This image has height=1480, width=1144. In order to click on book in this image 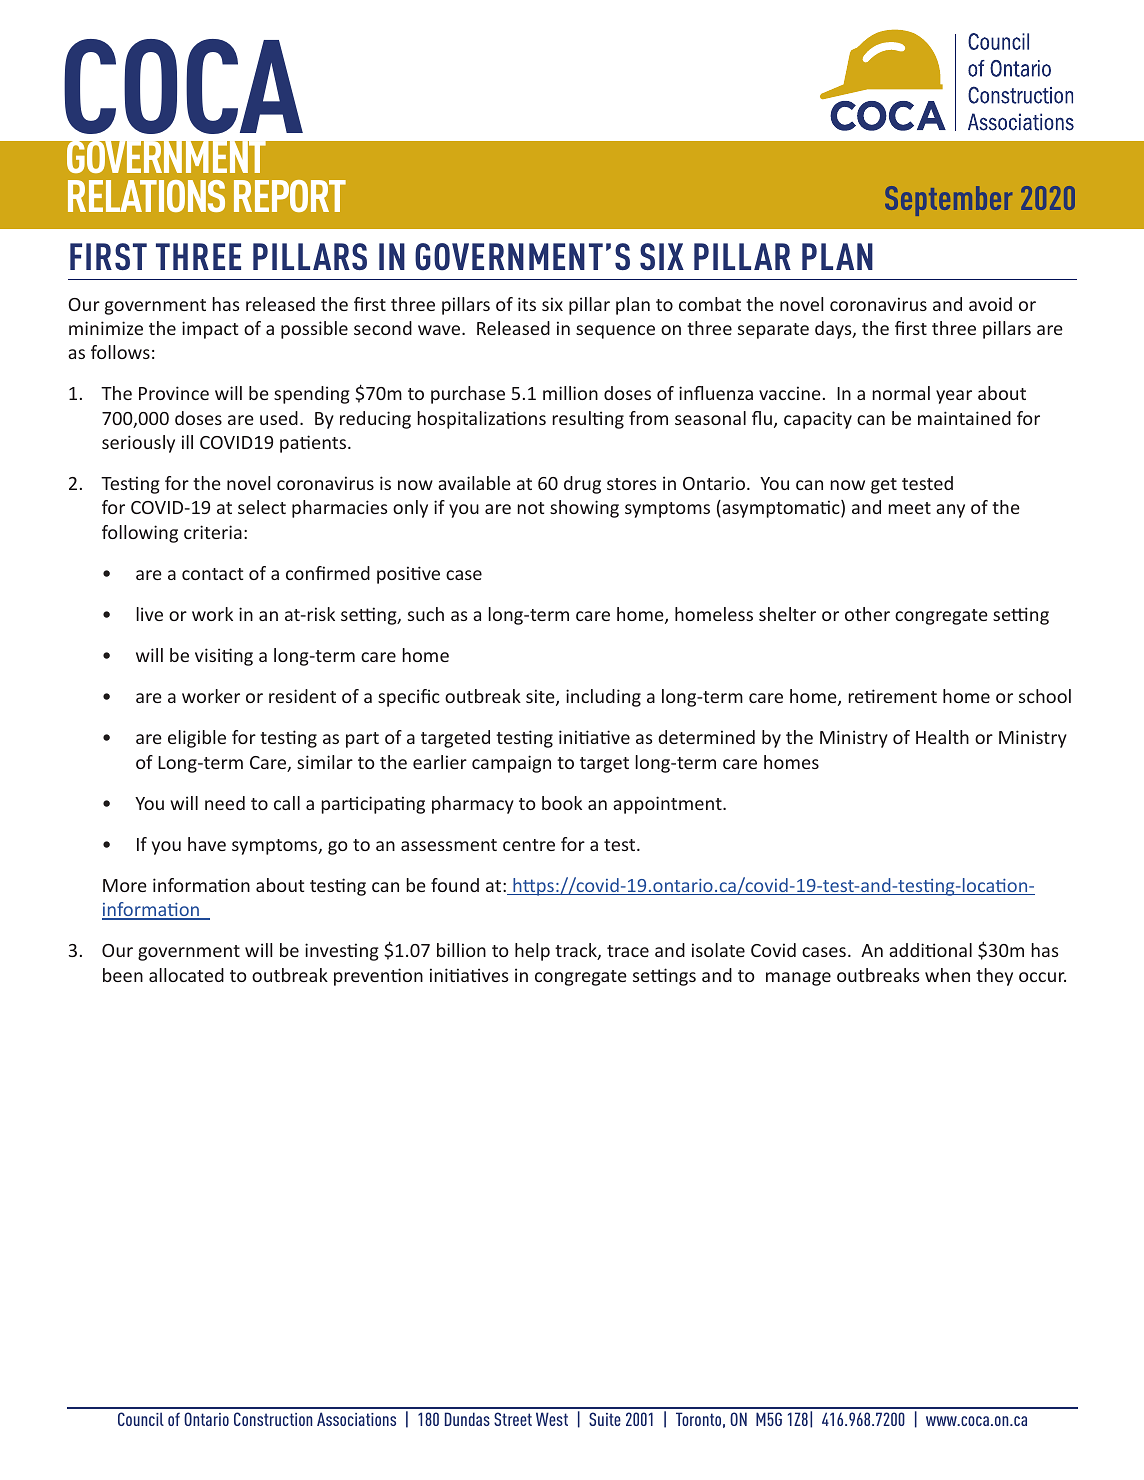, I will do `click(562, 803)`.
